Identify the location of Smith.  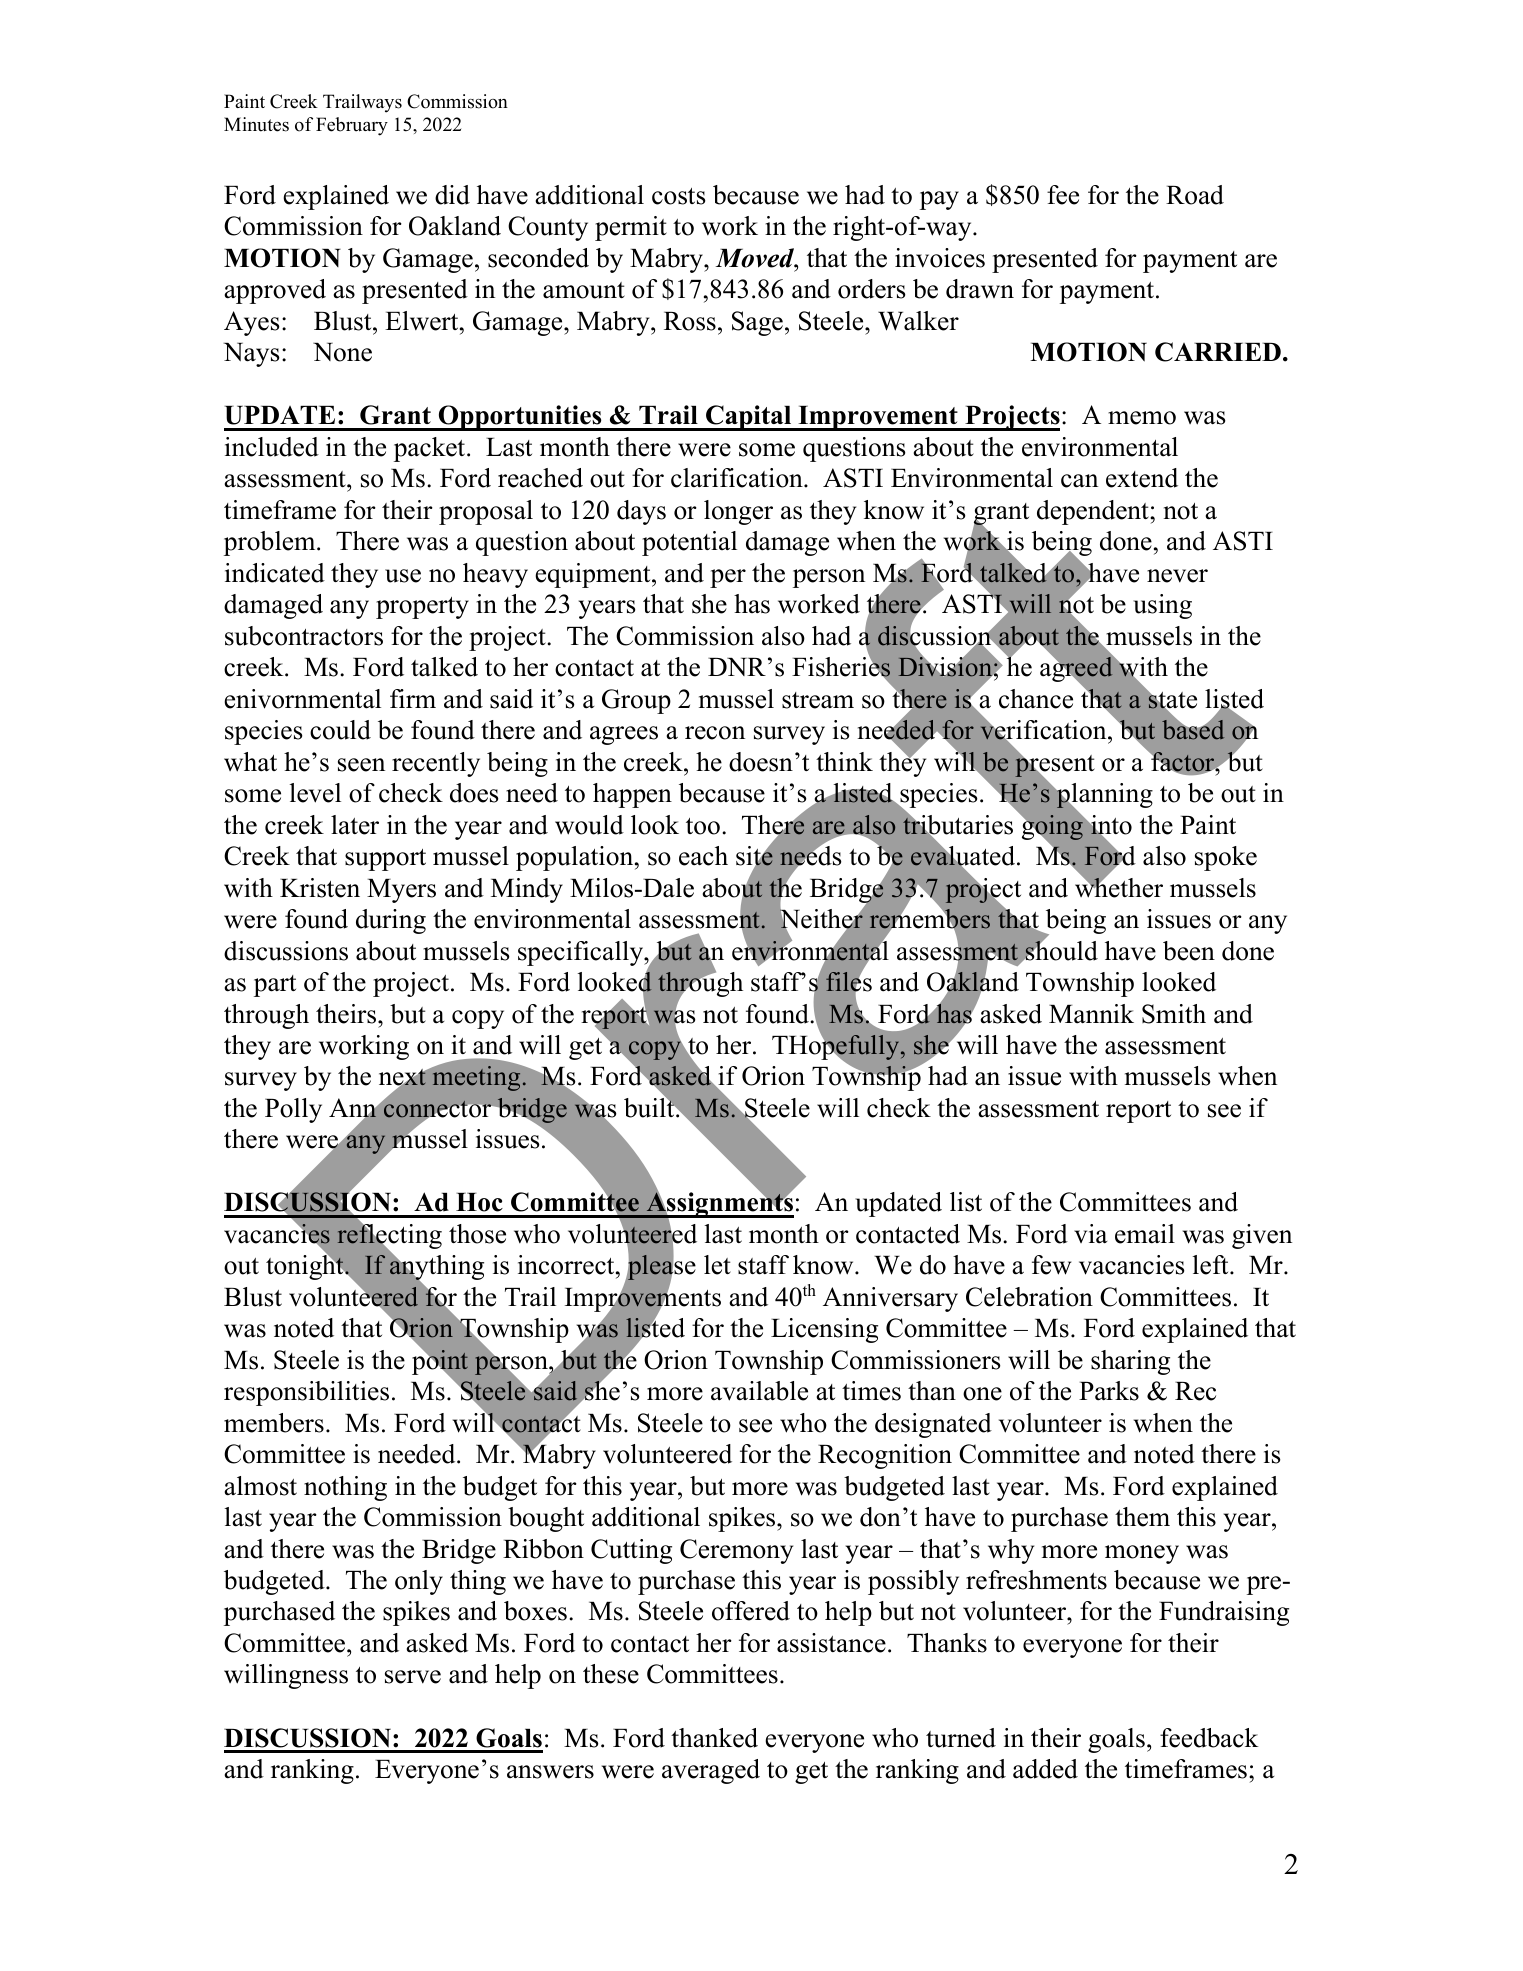
(1174, 1014).
